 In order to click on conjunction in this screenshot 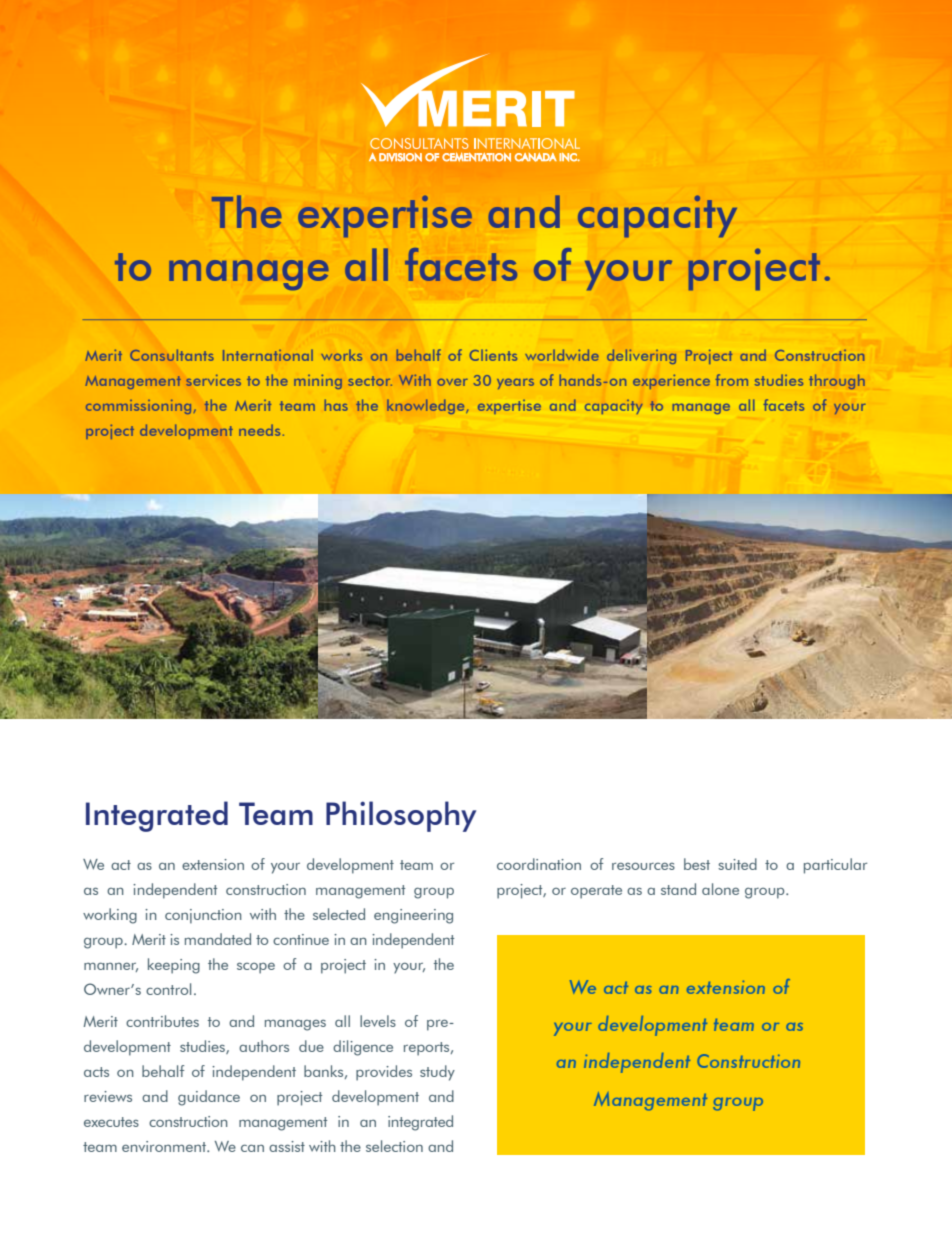, I will do `click(203, 916)`.
